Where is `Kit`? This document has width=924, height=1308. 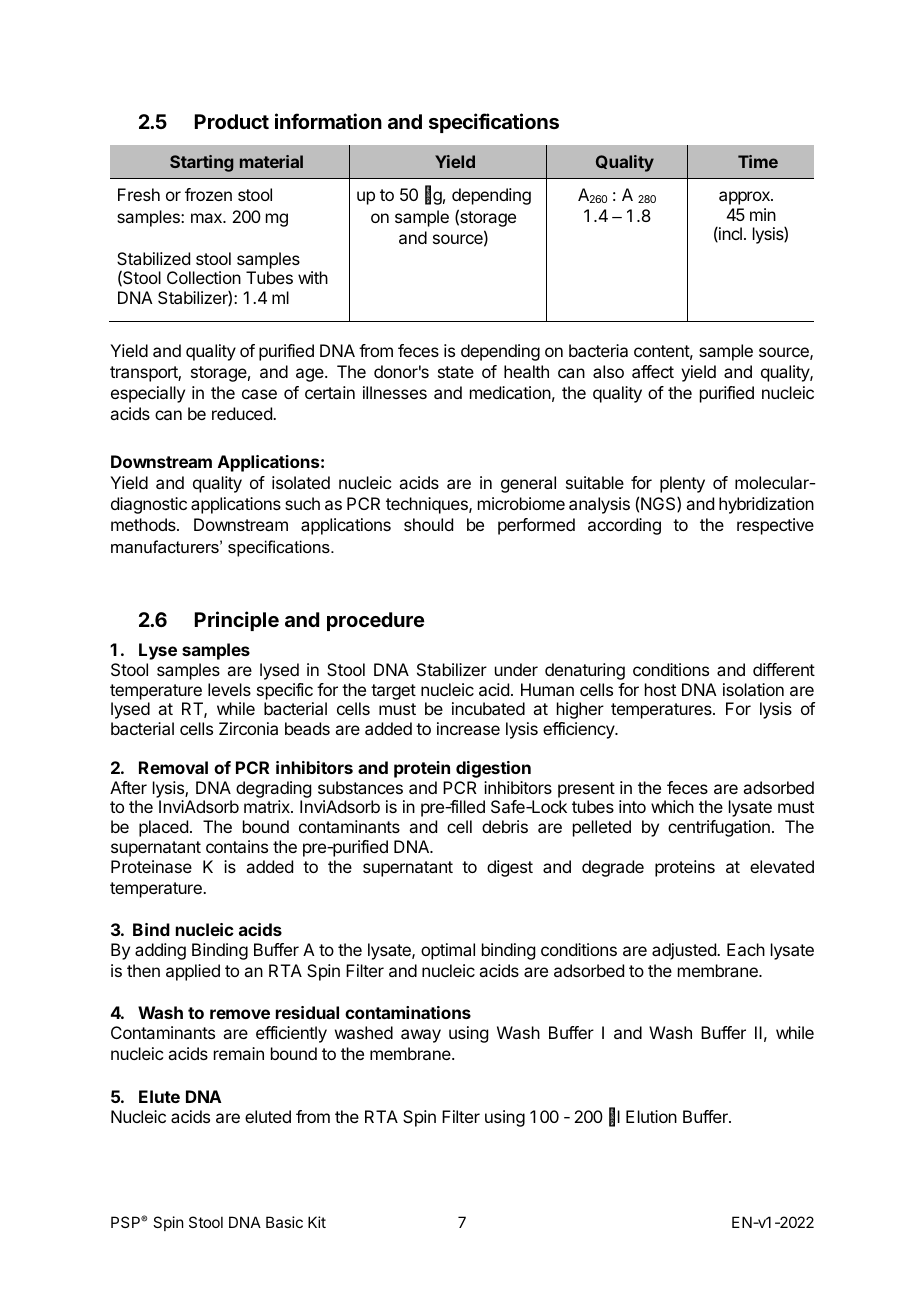
Kit is located at coordinates (317, 1222).
